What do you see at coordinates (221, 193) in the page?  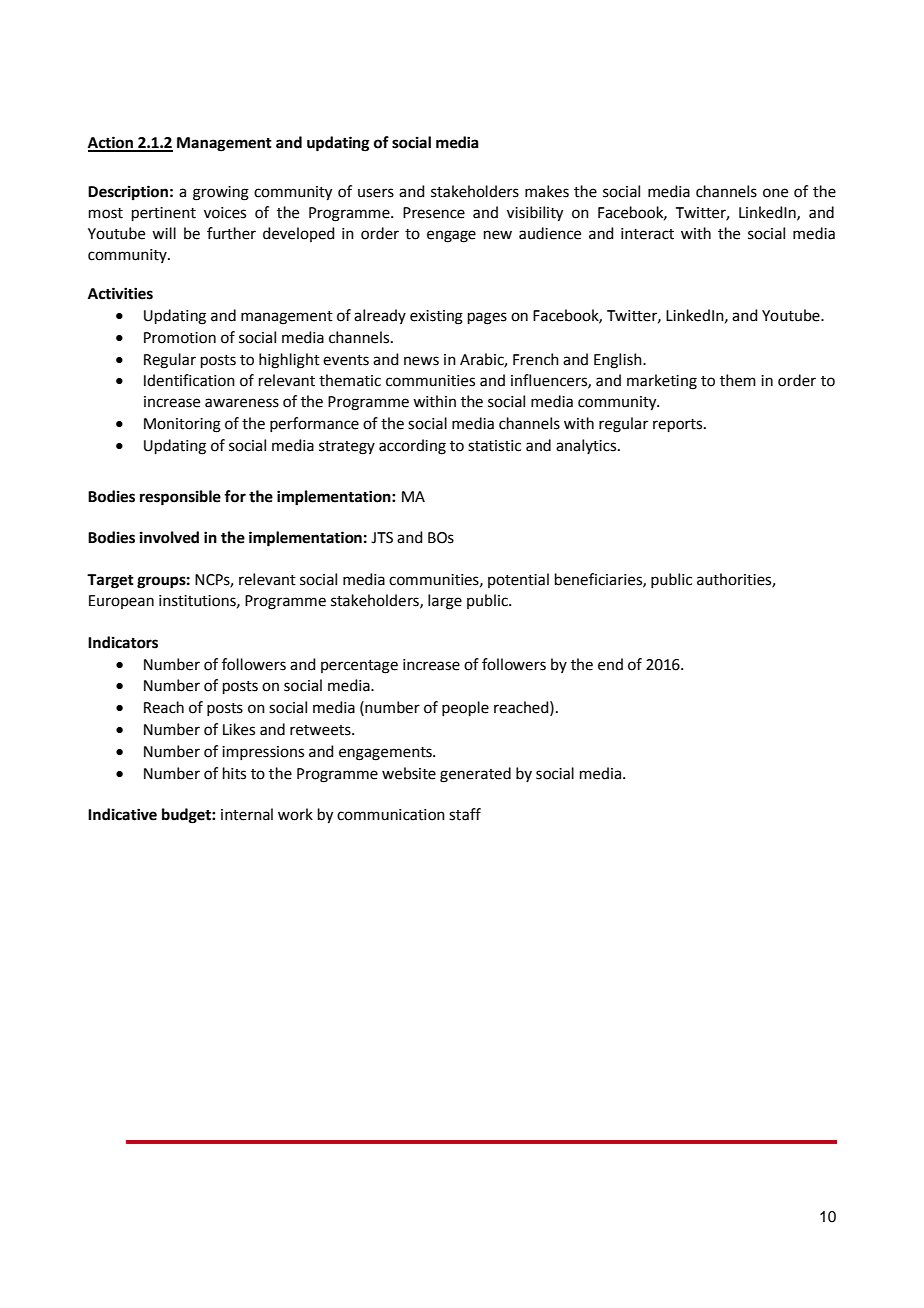 I see `growing` at bounding box center [221, 193].
